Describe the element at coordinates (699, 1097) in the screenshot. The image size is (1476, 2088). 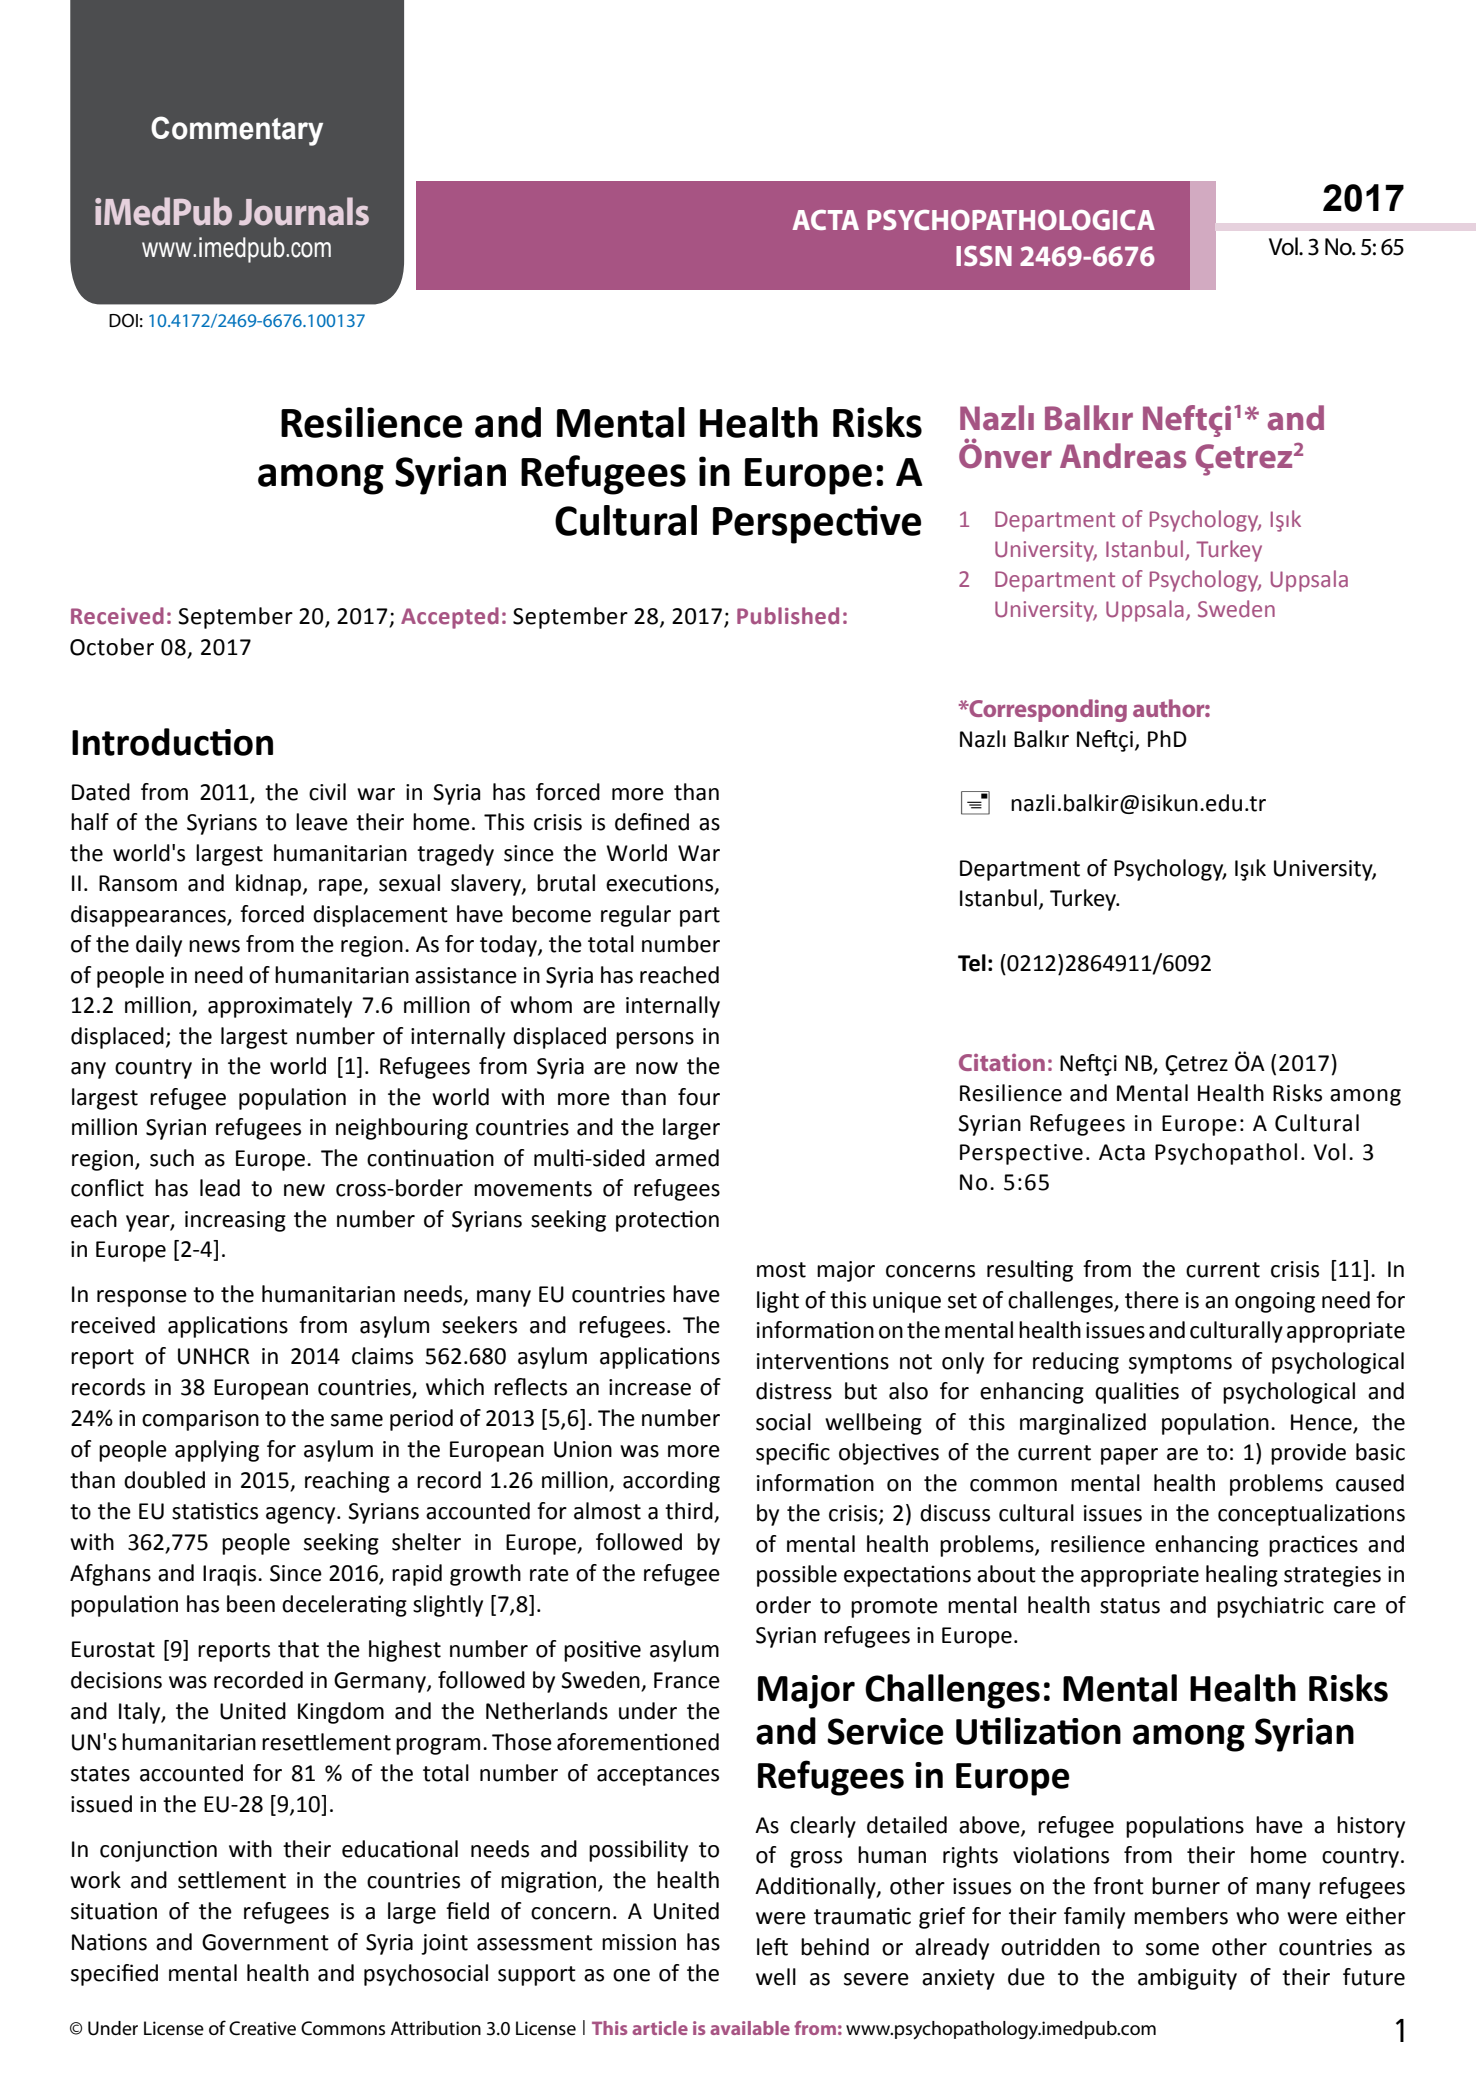
I see `four` at that location.
